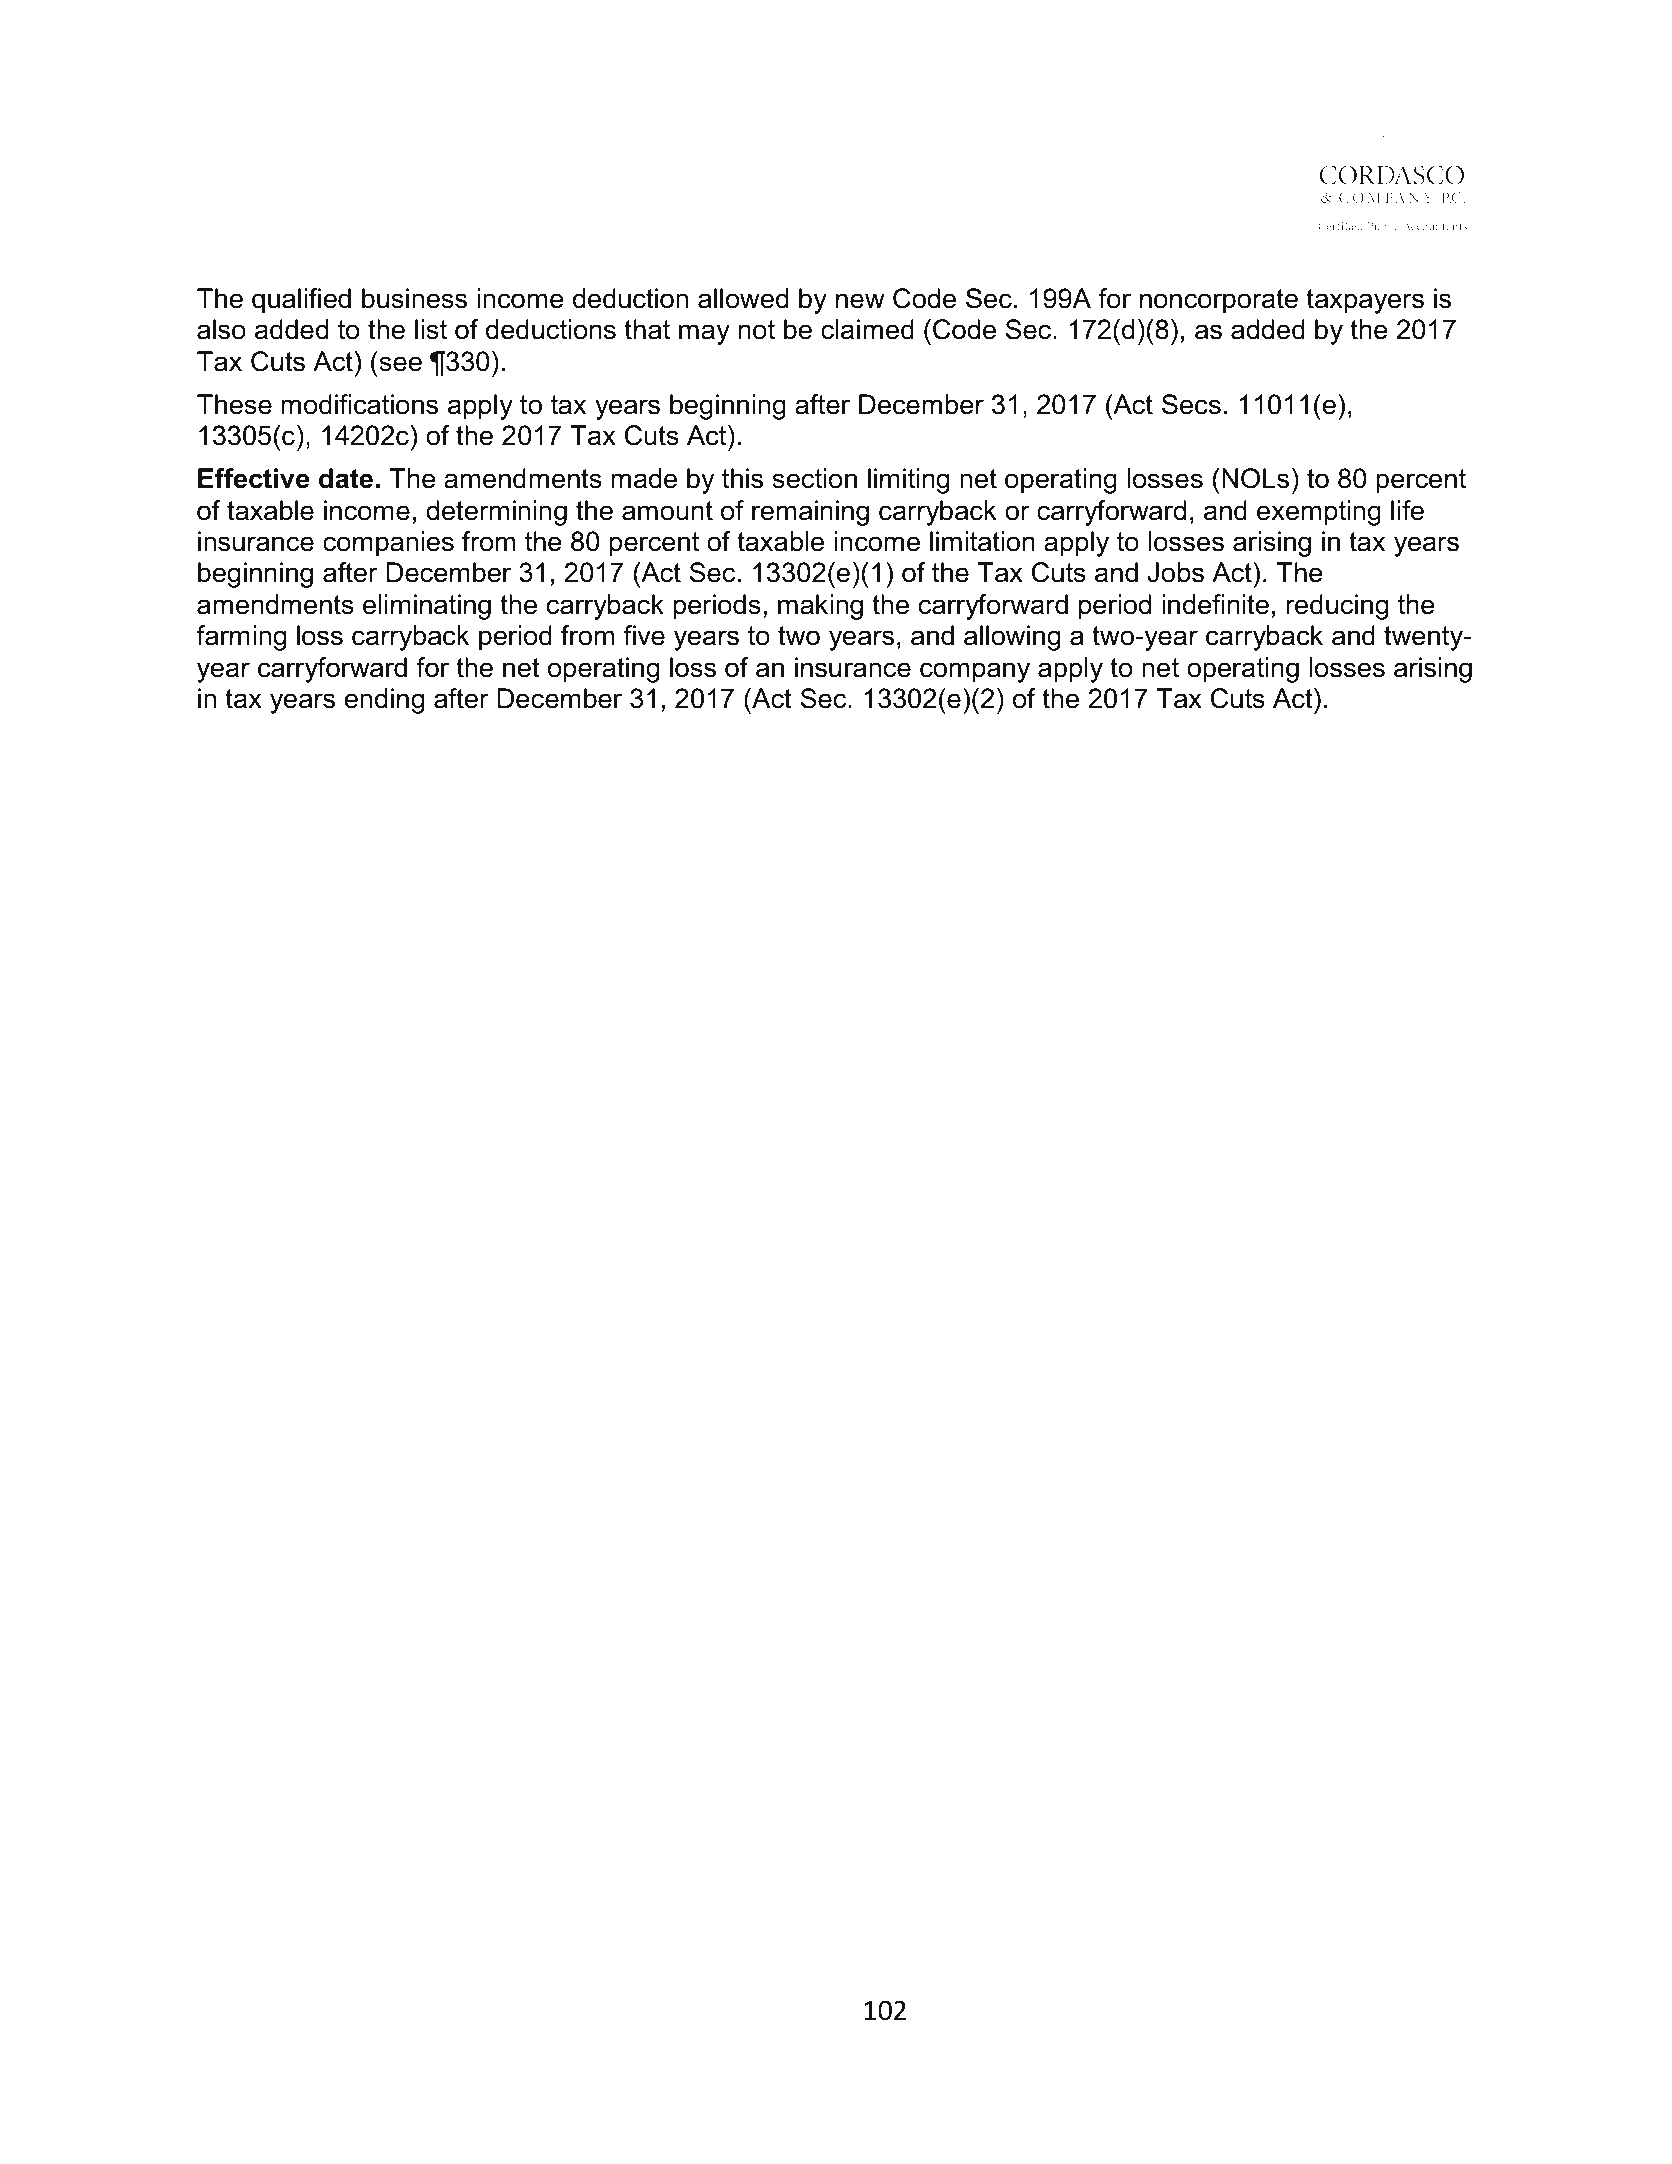 This page has height=2164, width=1672. I want to click on qualified, so click(301, 301).
